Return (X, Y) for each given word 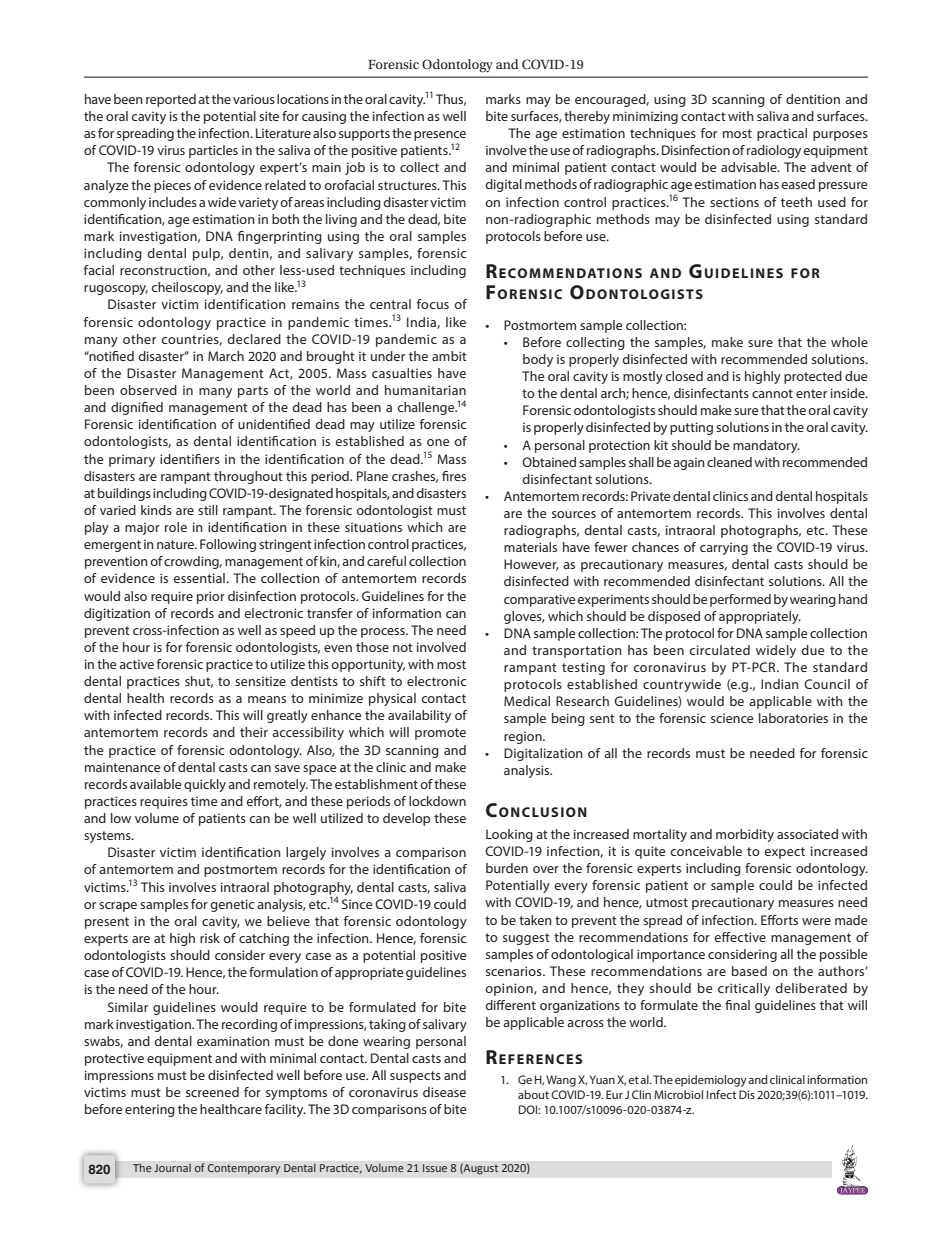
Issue (435, 1168)
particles (213, 151)
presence (440, 136)
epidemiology (711, 1081)
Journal (172, 1167)
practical (782, 134)
